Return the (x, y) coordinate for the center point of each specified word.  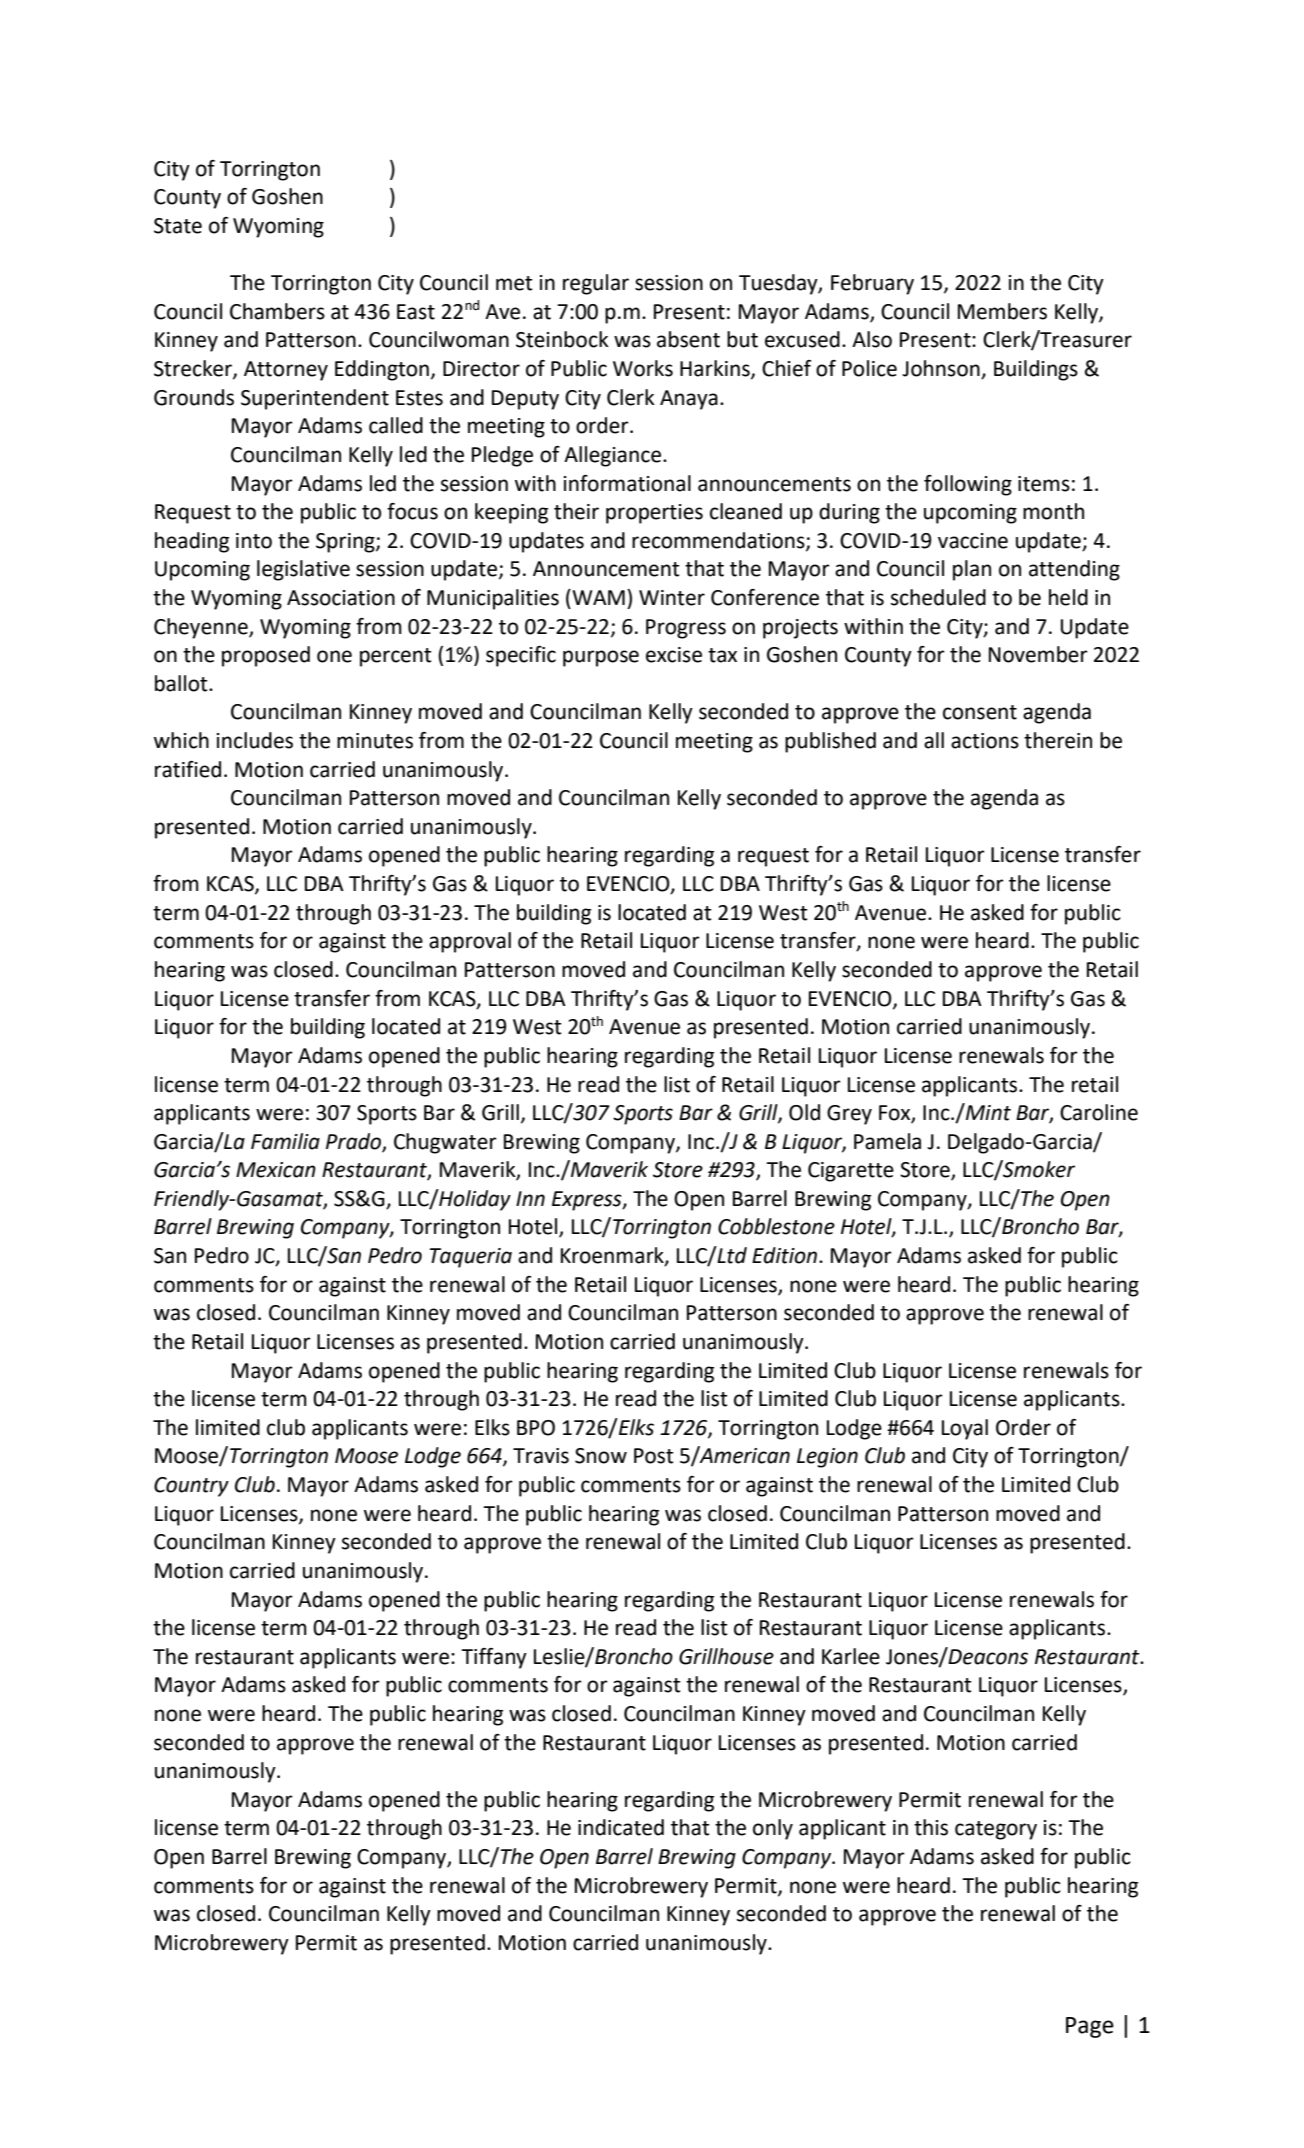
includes (255, 740)
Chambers (277, 311)
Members (1002, 311)
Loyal (965, 1429)
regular (596, 284)
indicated (621, 1827)
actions (985, 741)
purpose (601, 658)
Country (191, 1487)
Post (654, 1456)
